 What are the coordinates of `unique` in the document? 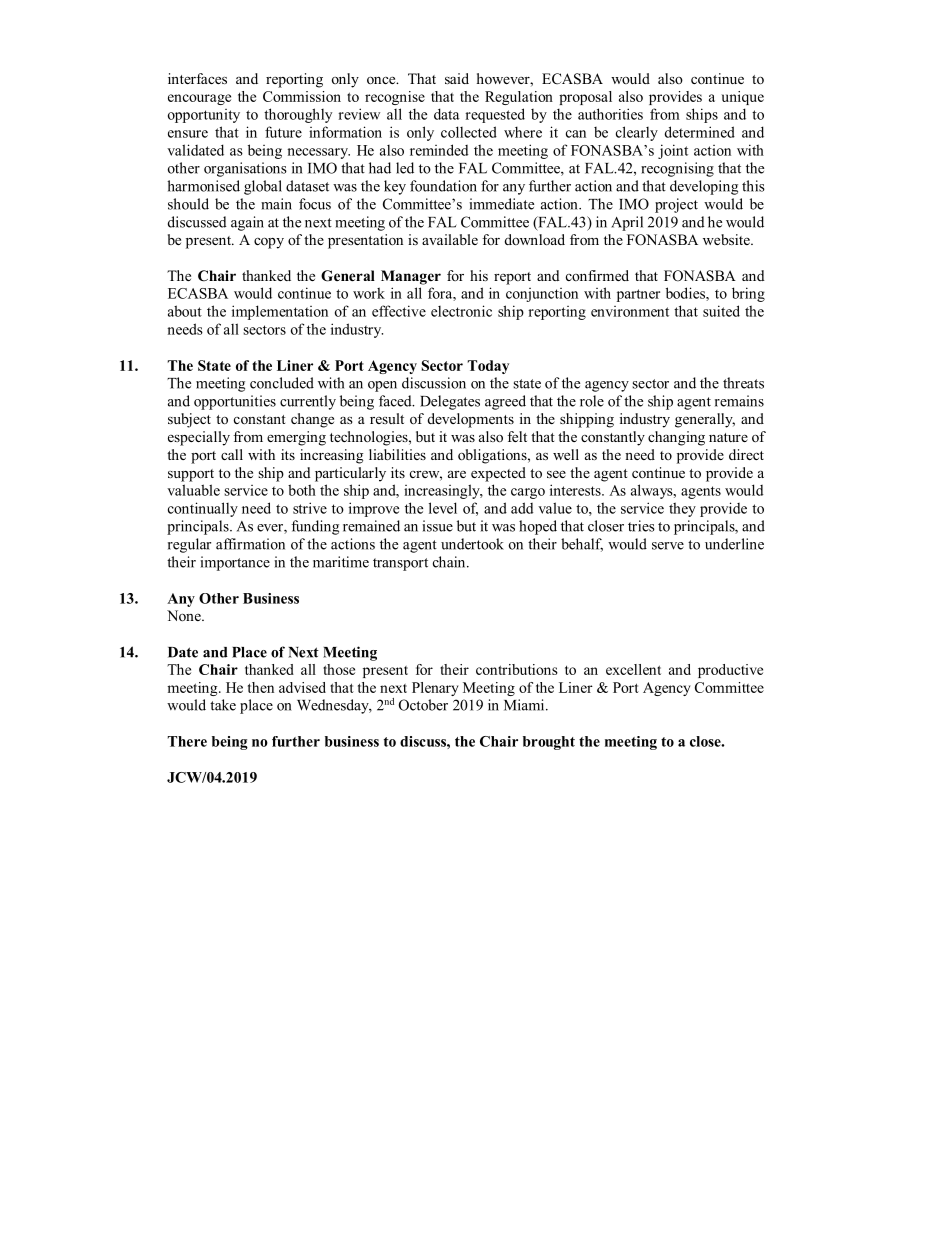 It's located at (742, 98).
